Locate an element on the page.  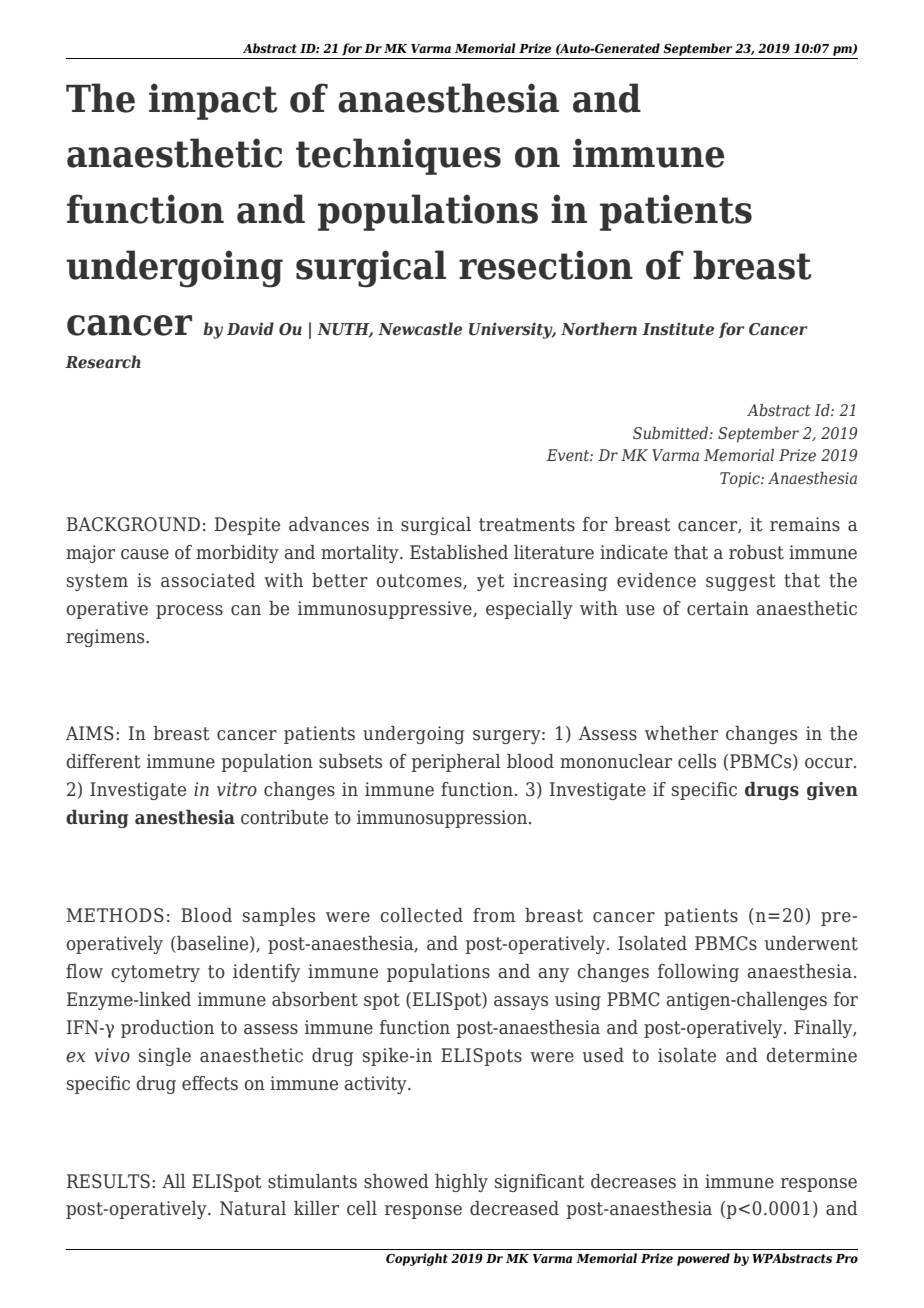
Natural is located at coordinates (253, 1208).
